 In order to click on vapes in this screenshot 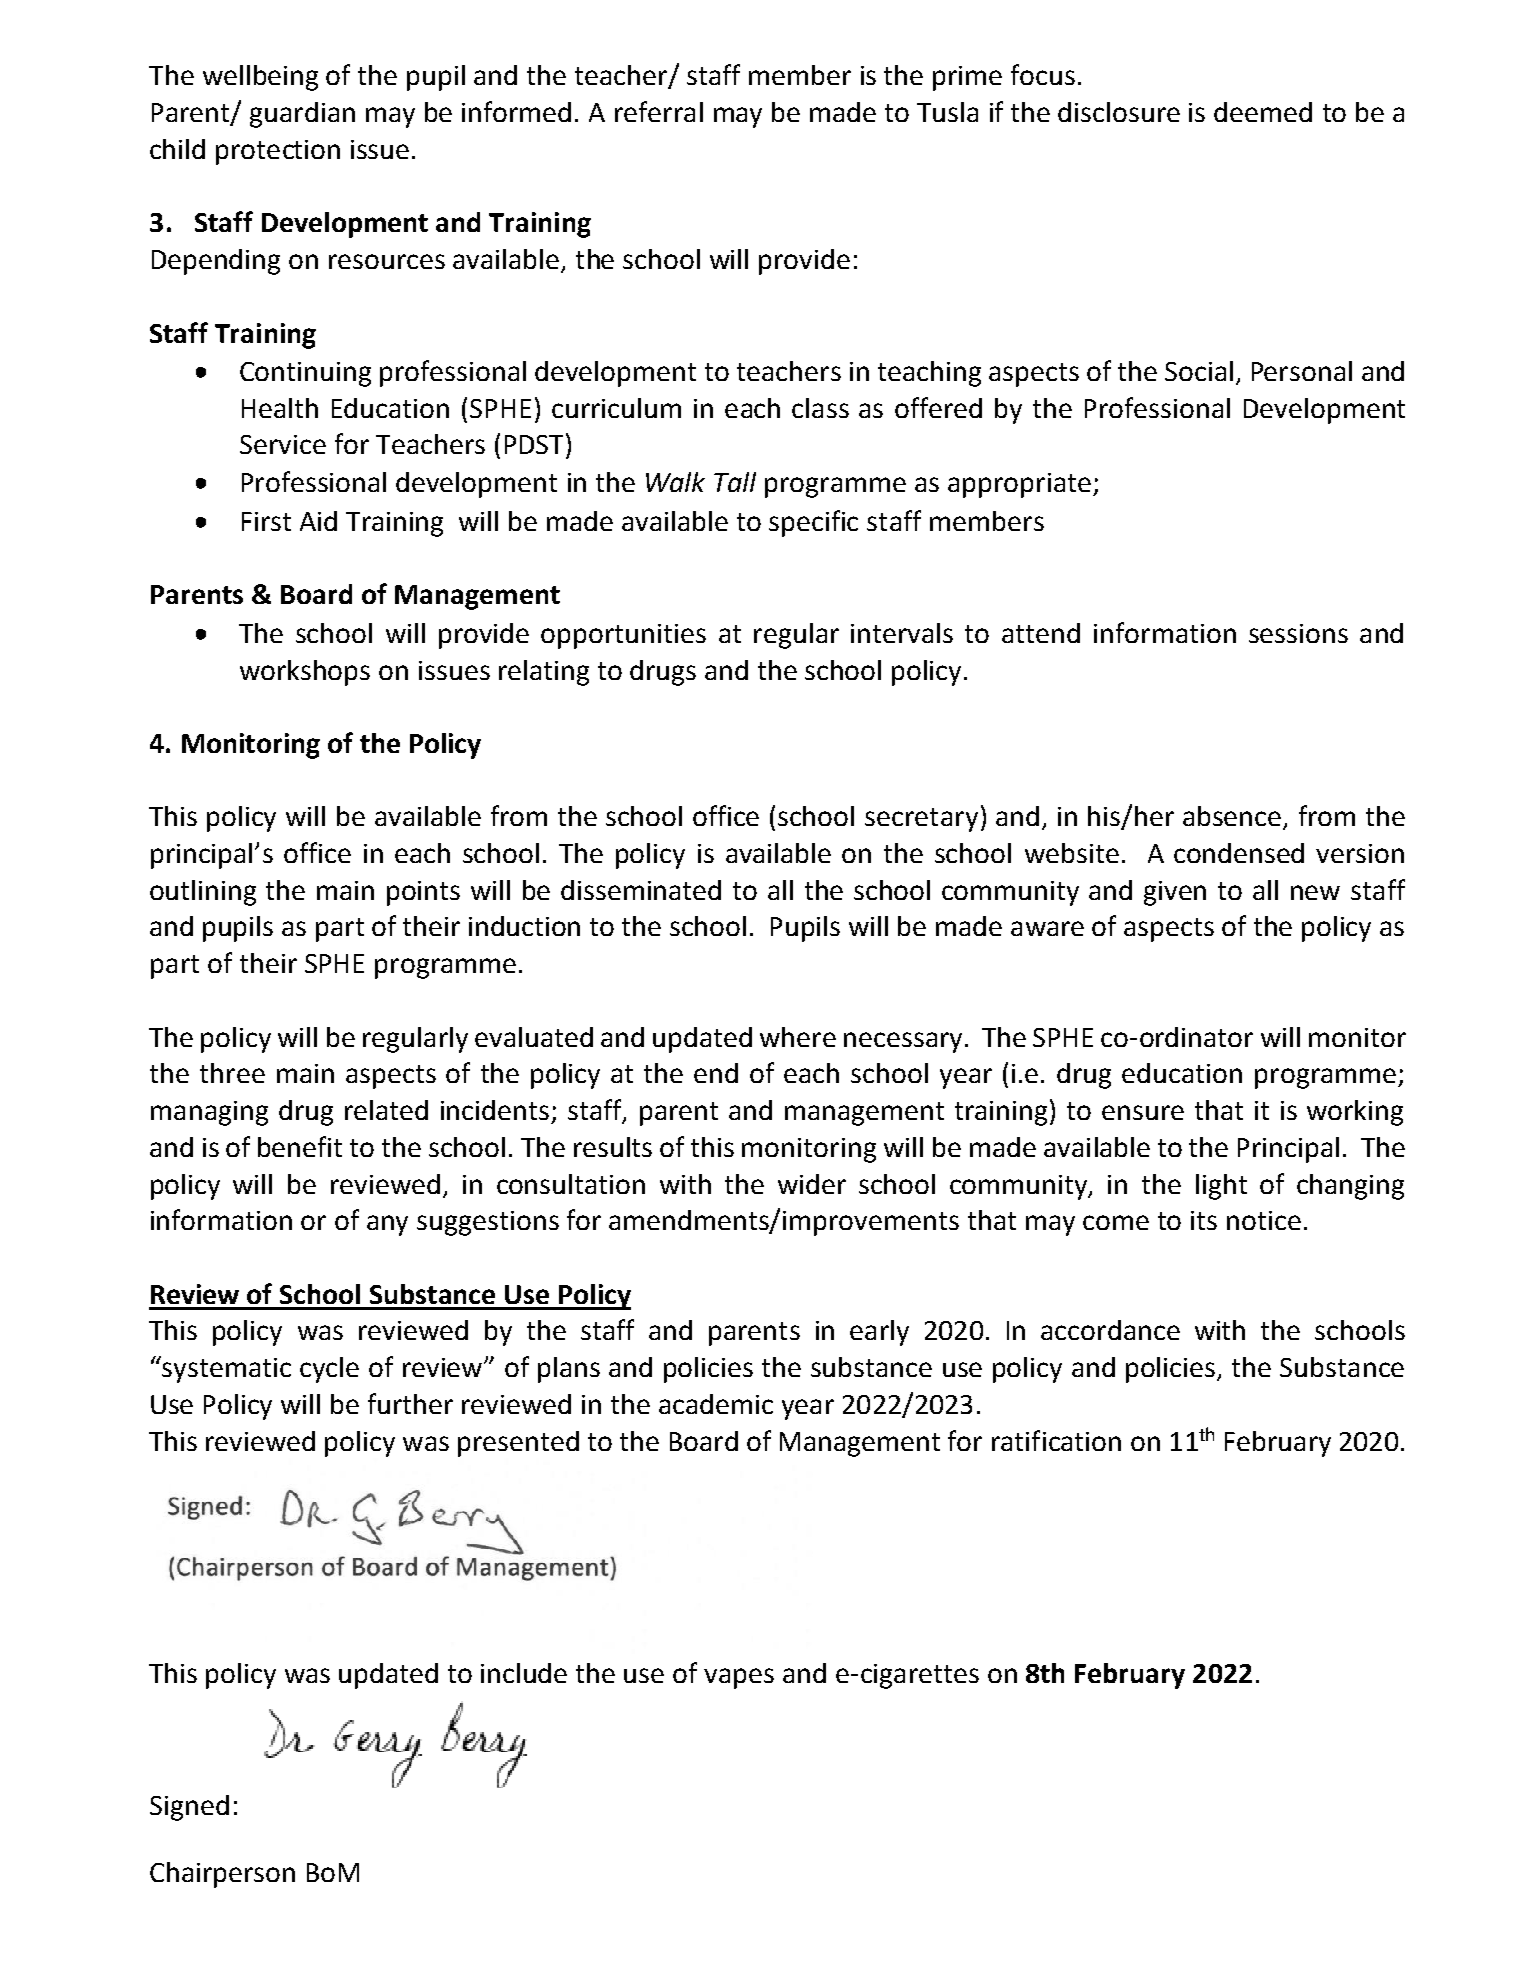, I will do `click(739, 1678)`.
